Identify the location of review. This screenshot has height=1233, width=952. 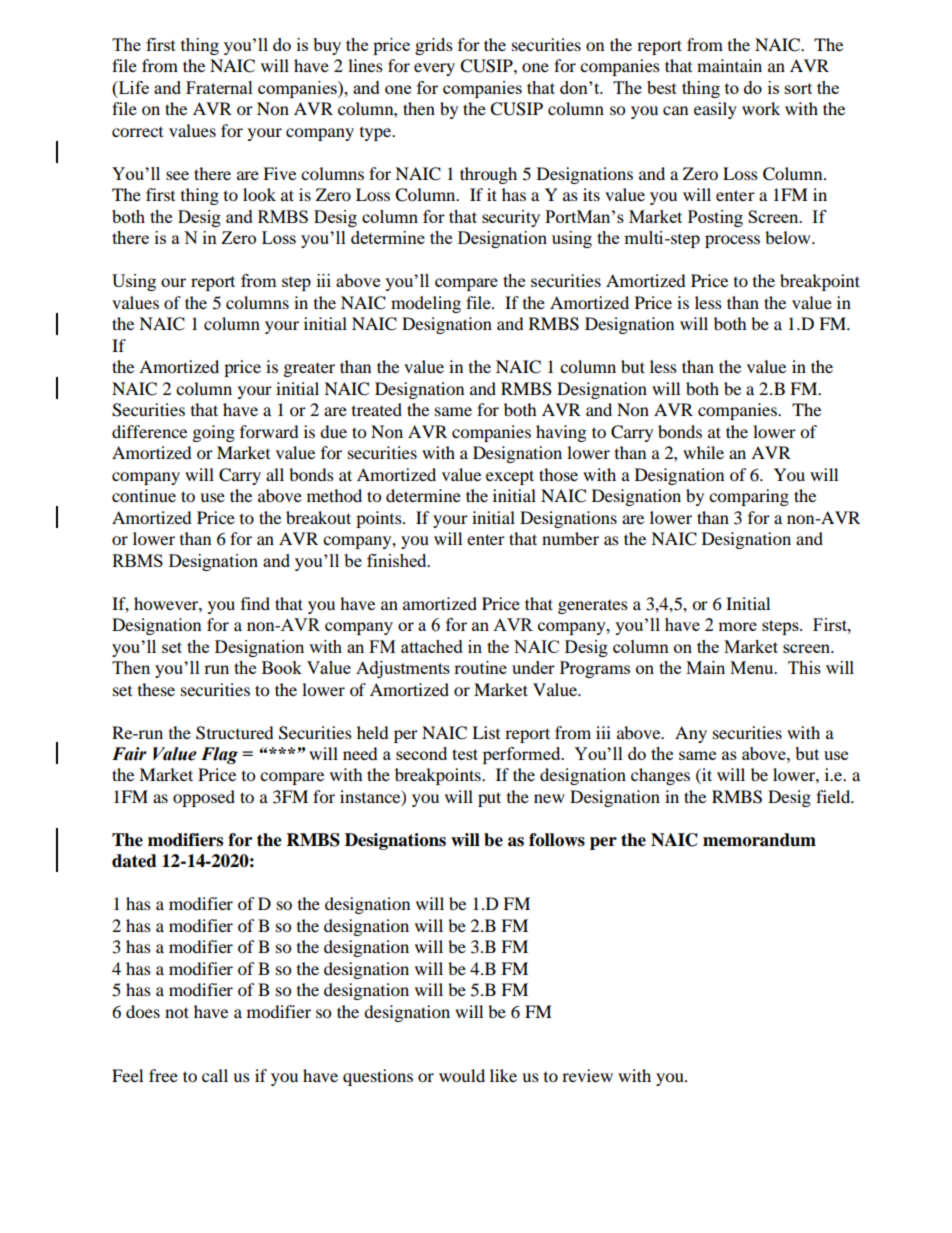
(587, 1075).
